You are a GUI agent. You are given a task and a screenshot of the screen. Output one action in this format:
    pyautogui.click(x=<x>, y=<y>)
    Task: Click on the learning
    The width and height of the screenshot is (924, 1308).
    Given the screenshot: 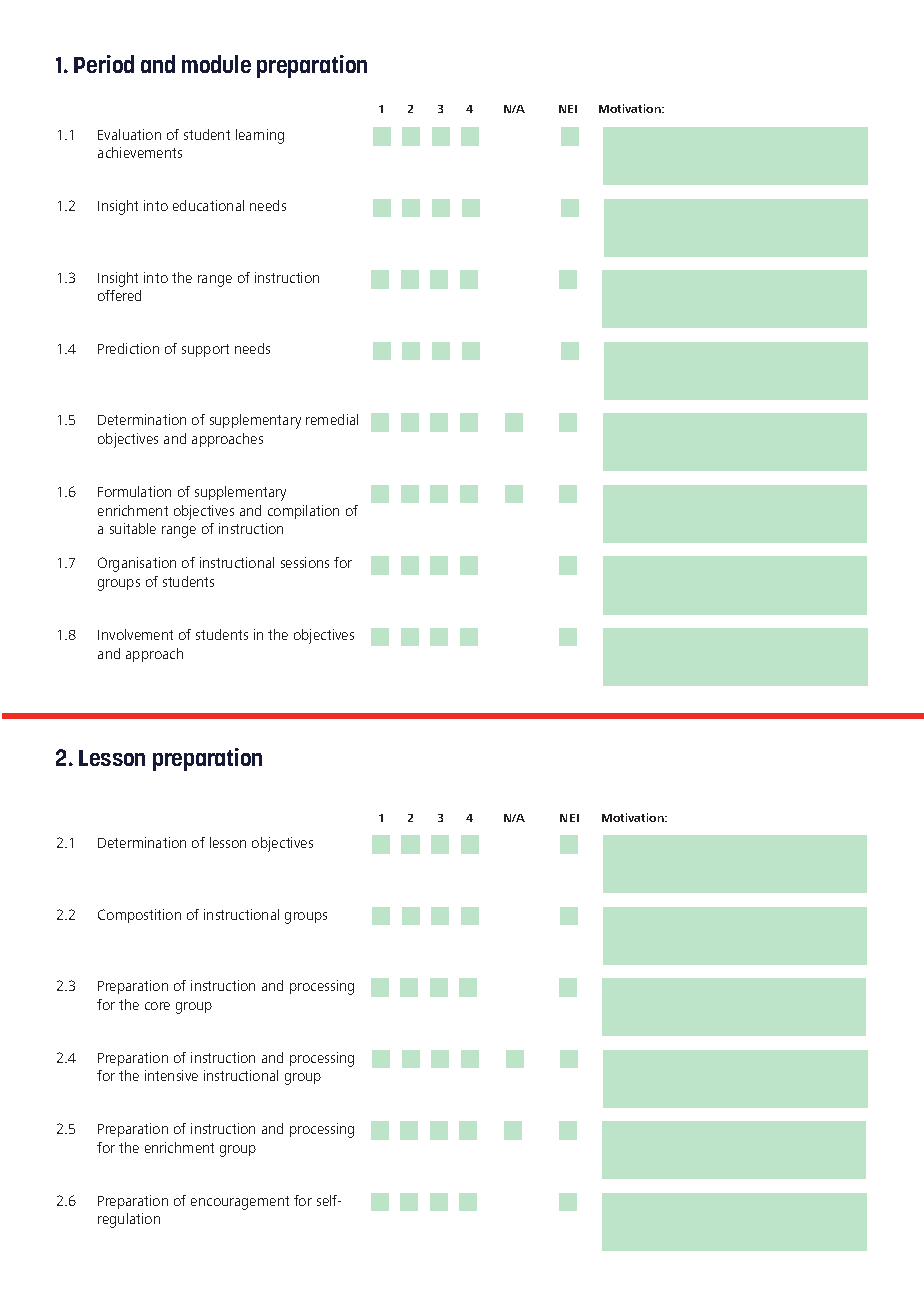 What is the action you would take?
    pyautogui.click(x=260, y=136)
